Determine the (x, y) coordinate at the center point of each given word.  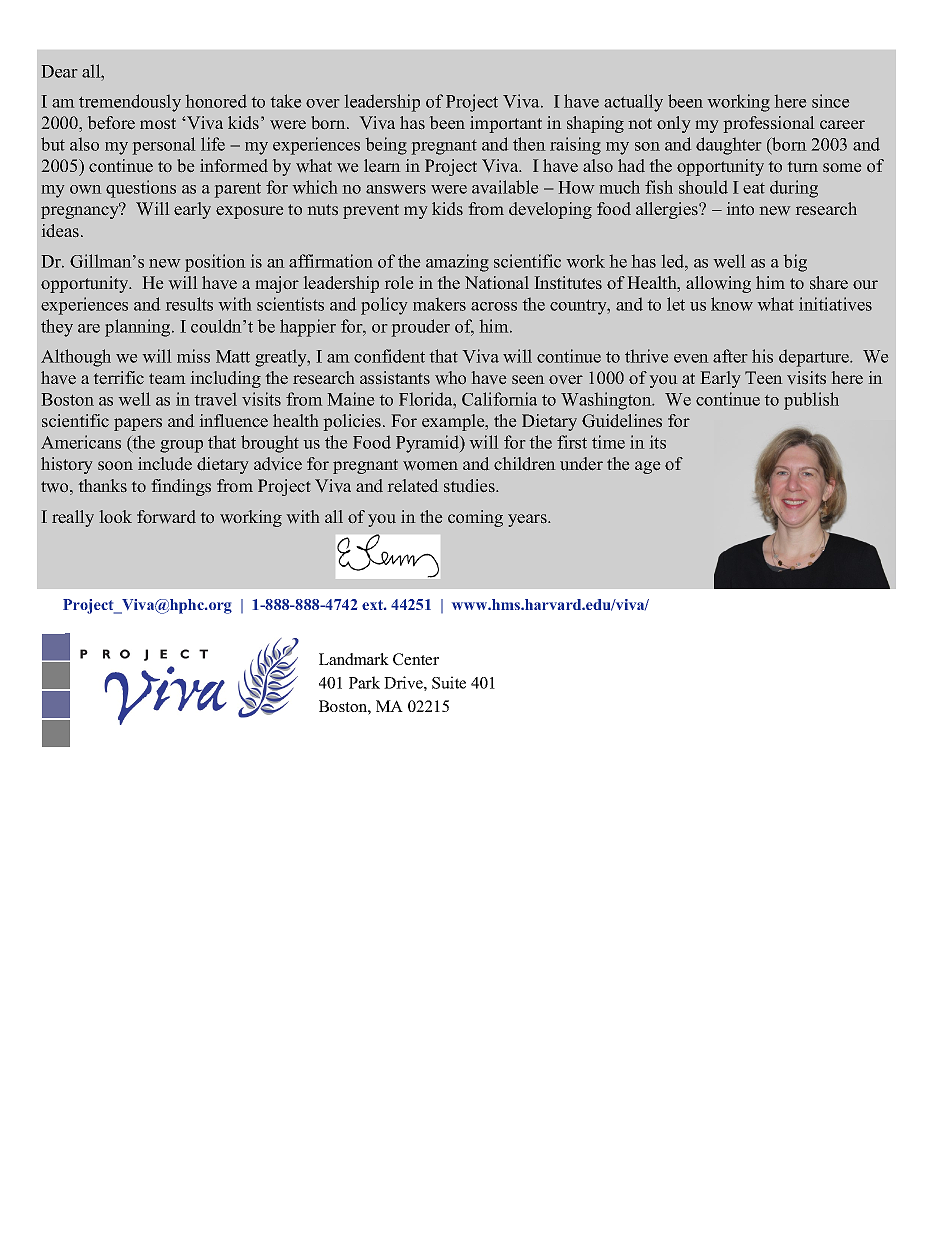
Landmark (354, 659)
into (740, 209)
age (648, 467)
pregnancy (81, 211)
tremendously (130, 103)
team (167, 379)
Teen (764, 378)
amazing (457, 263)
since (831, 101)
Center (416, 659)
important (506, 124)
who (450, 378)
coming (475, 518)
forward (166, 517)
